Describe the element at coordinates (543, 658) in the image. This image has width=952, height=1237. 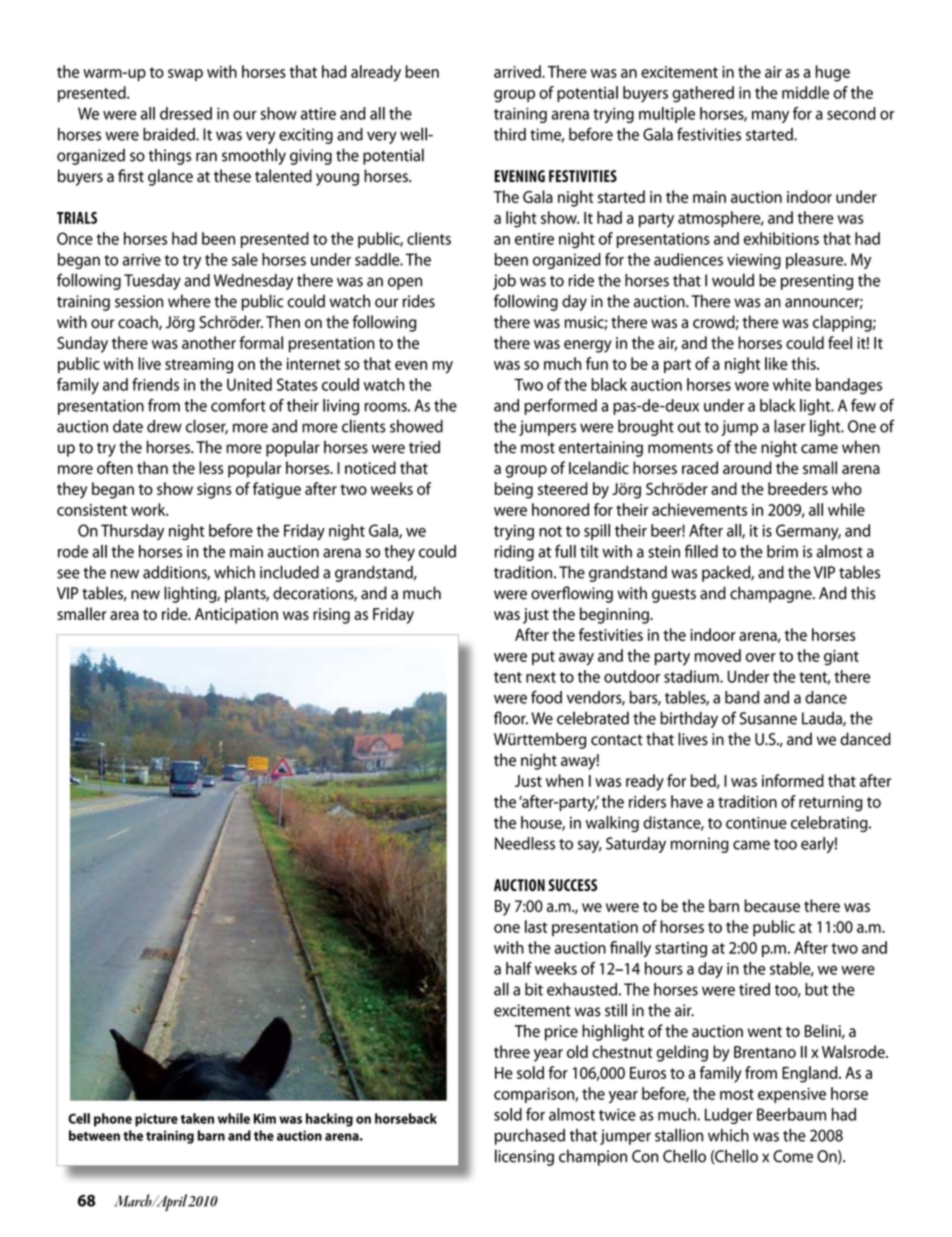
I see `put` at that location.
